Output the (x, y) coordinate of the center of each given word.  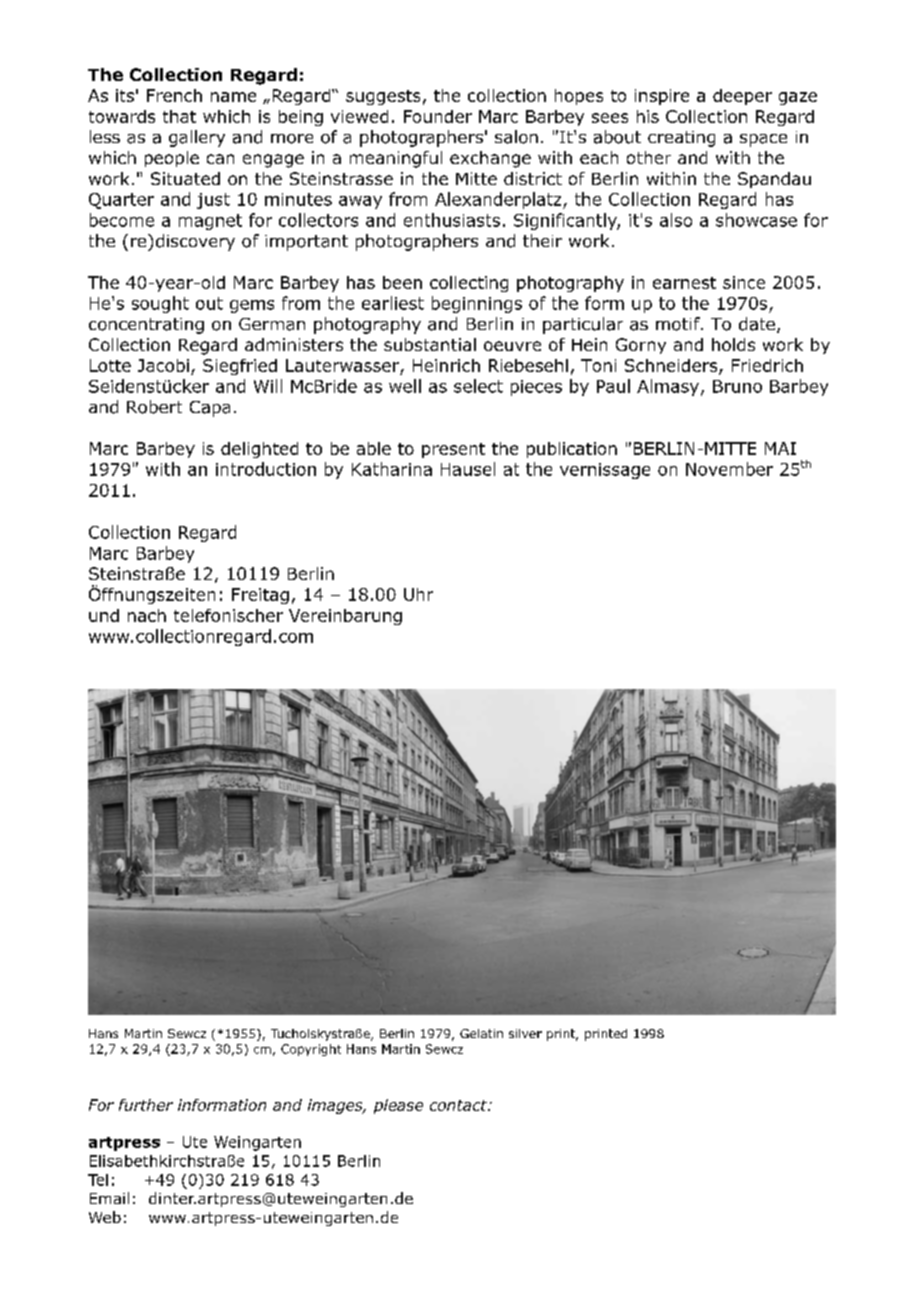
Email (109, 1198)
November (729, 469)
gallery (197, 138)
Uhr (418, 594)
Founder (438, 116)
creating (681, 139)
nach (147, 615)
